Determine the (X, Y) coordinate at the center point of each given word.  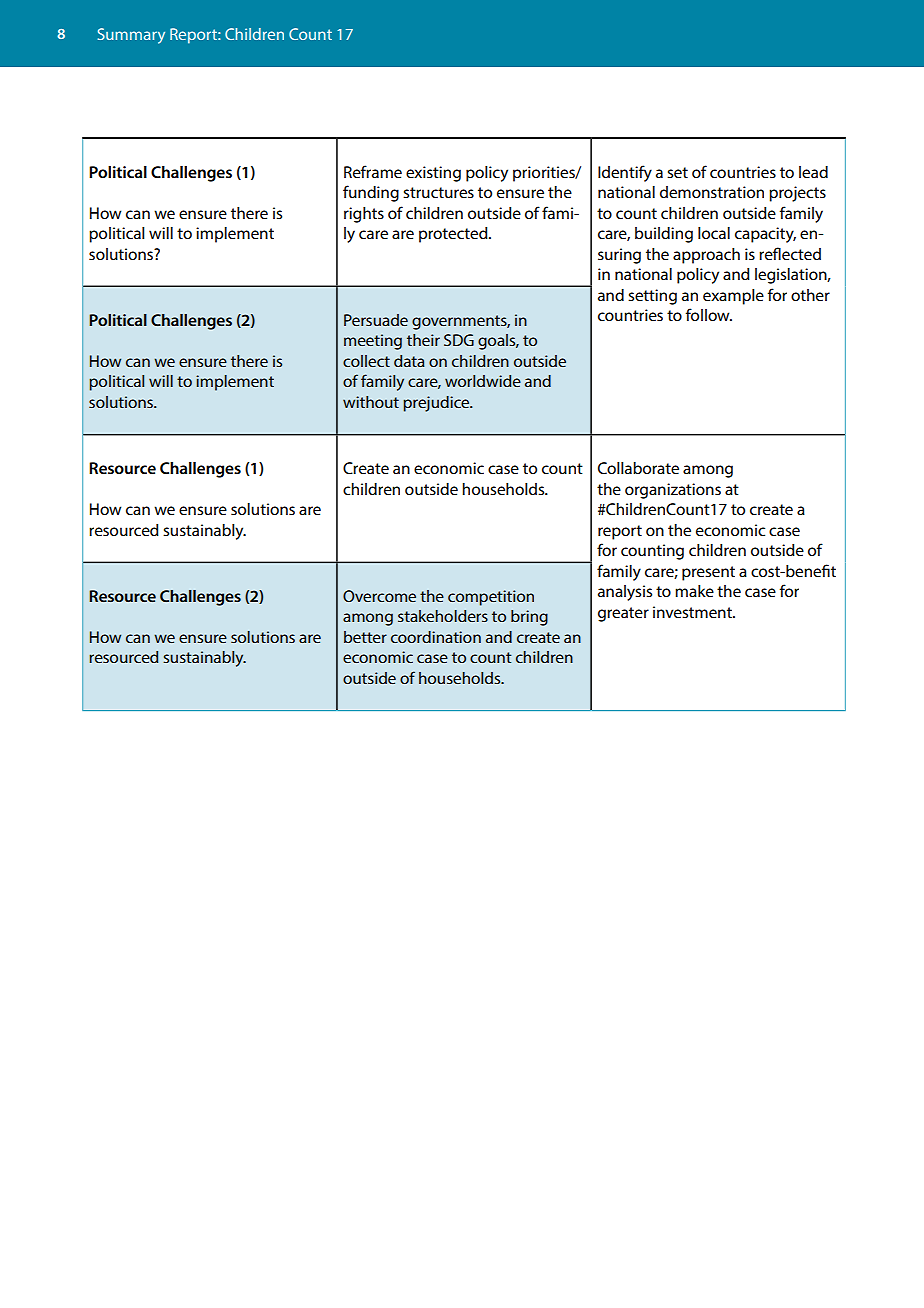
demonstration (712, 192)
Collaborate (638, 468)
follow (709, 314)
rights (364, 215)
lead (813, 172)
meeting (373, 342)
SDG (459, 340)
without (371, 402)
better (365, 637)
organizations (673, 491)
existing (433, 174)
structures (438, 192)
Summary (131, 36)
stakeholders (443, 616)
